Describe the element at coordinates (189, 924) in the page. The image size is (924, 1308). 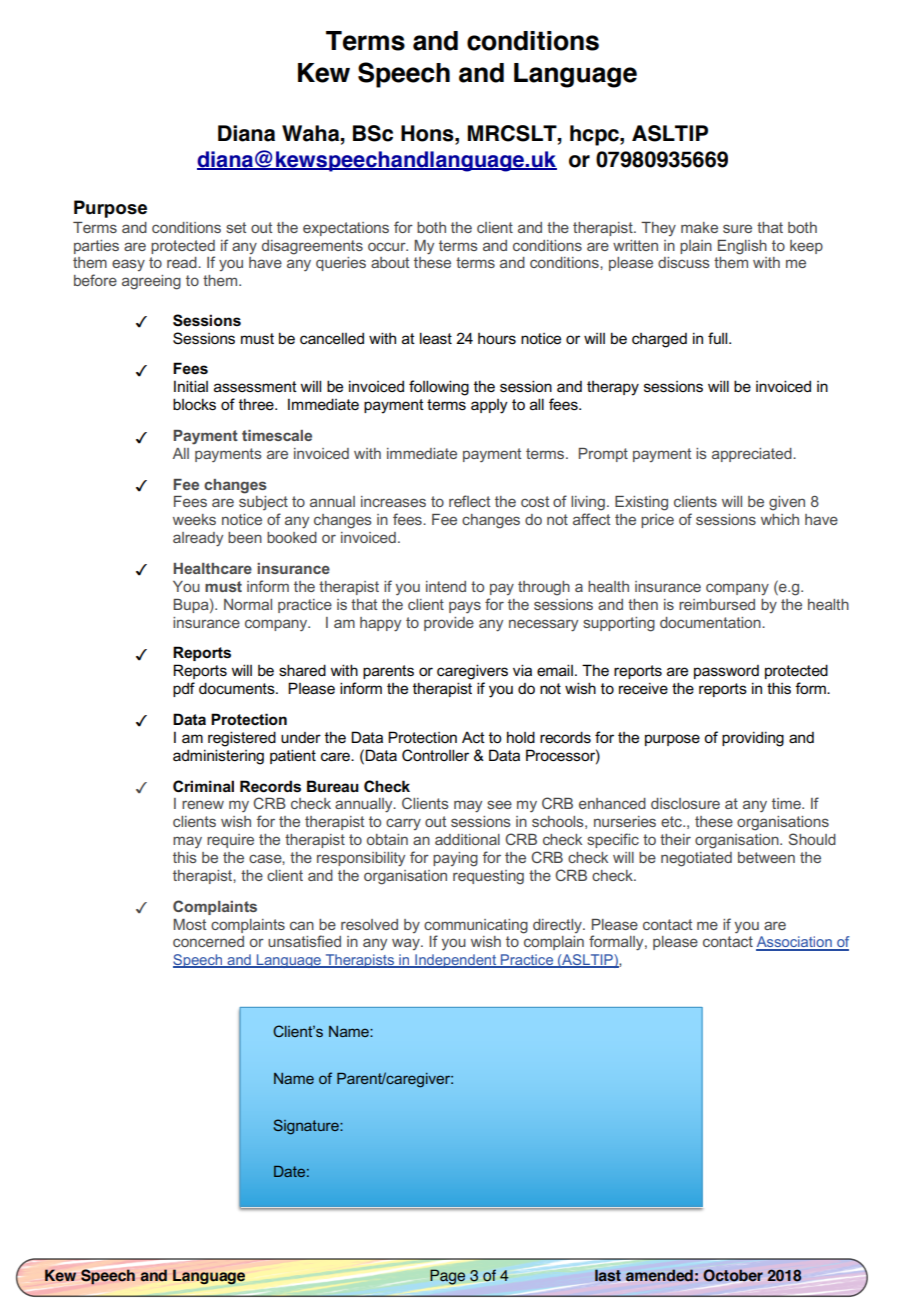
I see `Most` at that location.
